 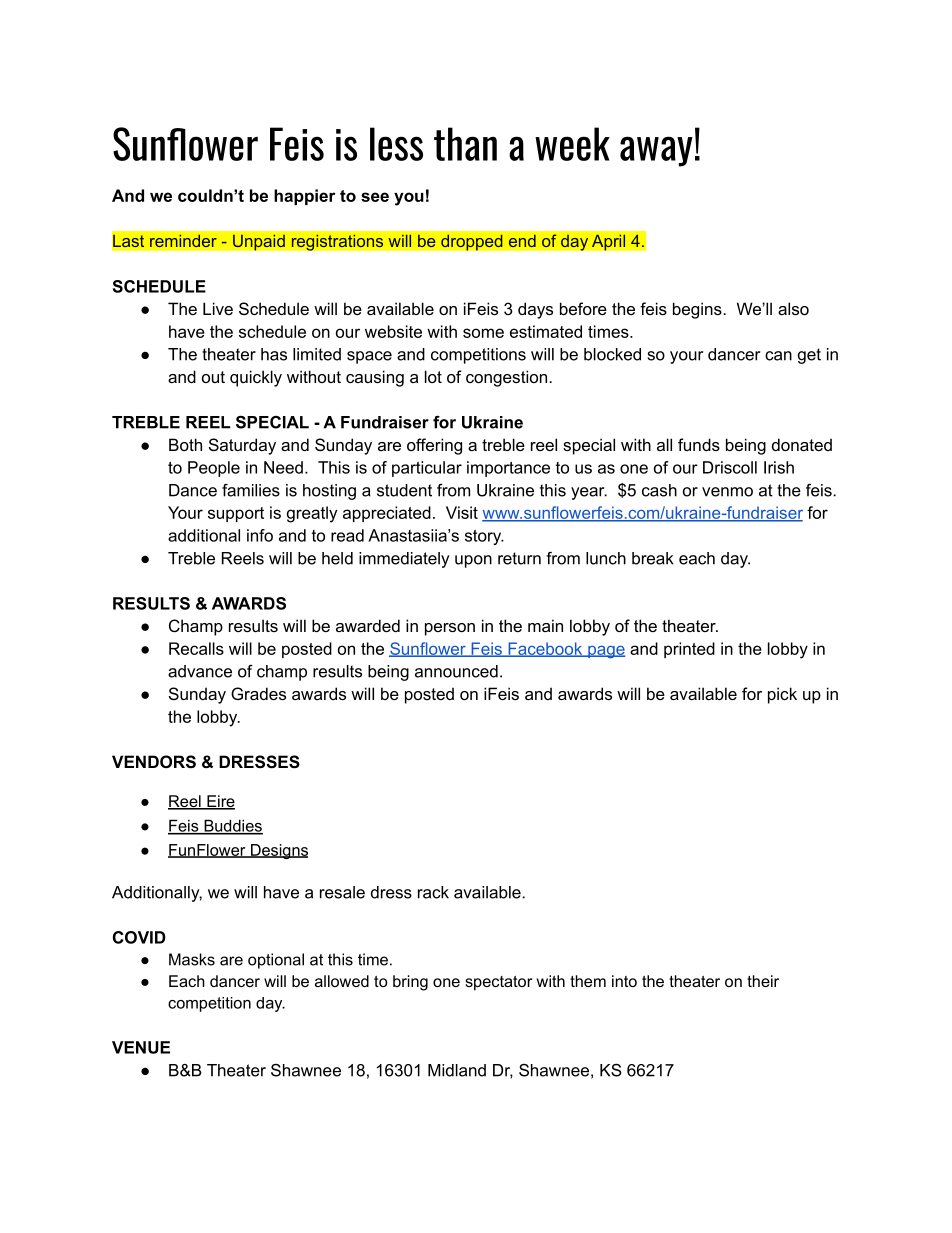 What do you see at coordinates (305, 197) in the screenshot?
I see `happier` at bounding box center [305, 197].
